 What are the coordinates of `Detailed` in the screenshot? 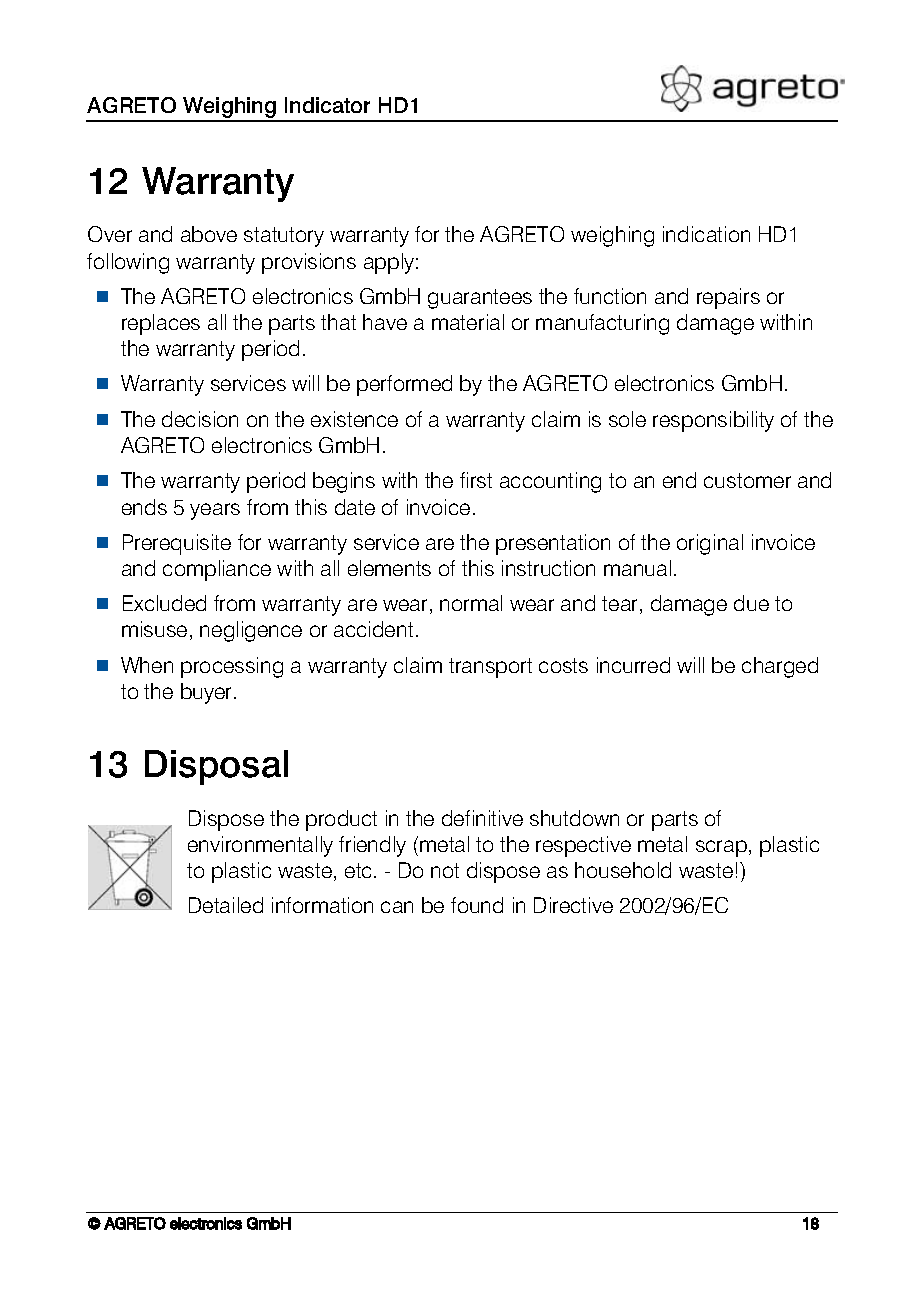 It's located at (226, 905).
